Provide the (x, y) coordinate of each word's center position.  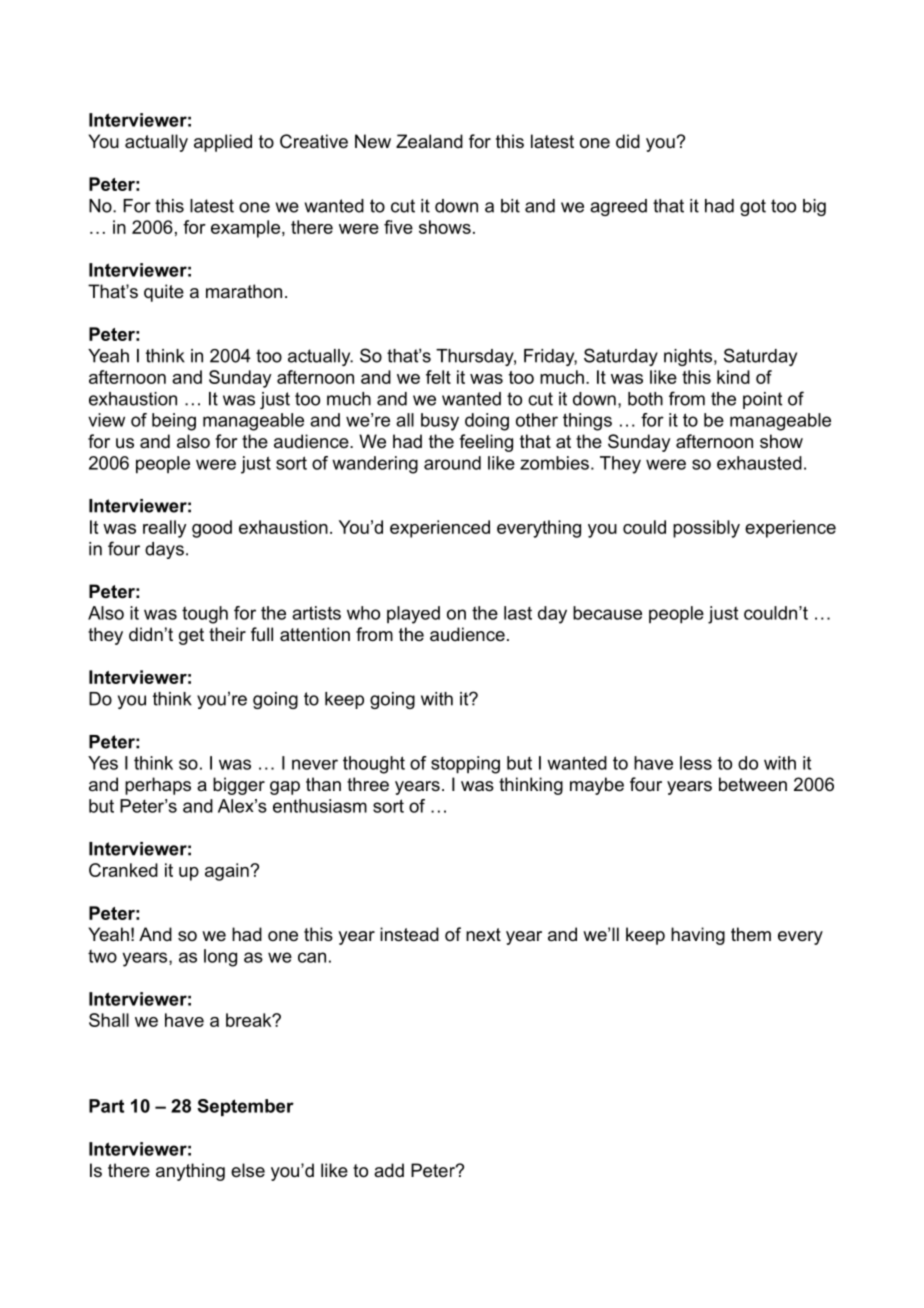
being (174, 422)
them (751, 934)
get (191, 636)
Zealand (429, 141)
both (645, 399)
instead (409, 934)
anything (190, 1172)
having (698, 936)
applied (223, 143)
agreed (618, 207)
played (413, 615)
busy (440, 422)
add (389, 1170)
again (228, 872)
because (607, 613)
